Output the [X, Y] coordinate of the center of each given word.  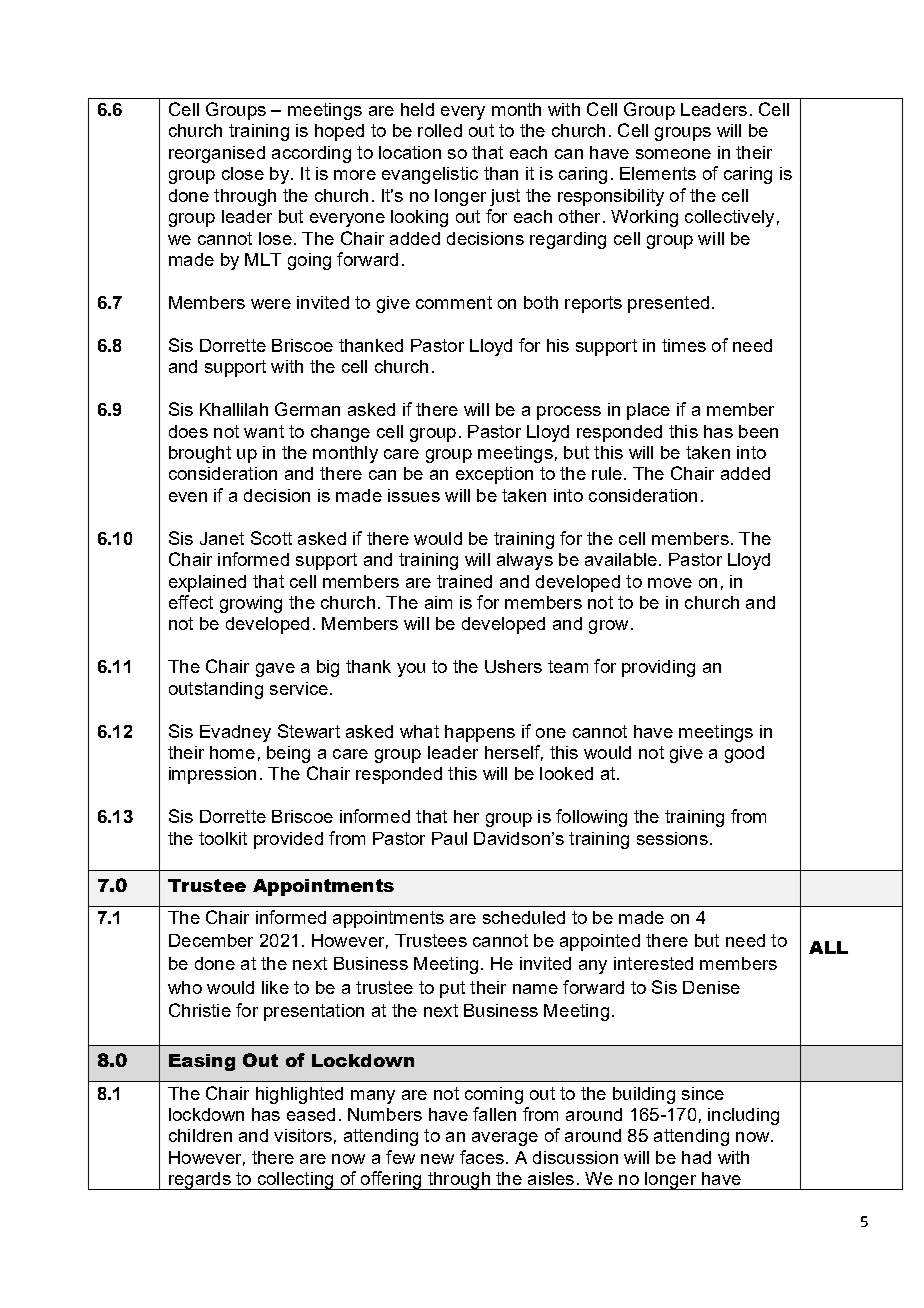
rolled [440, 130]
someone [673, 154]
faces [482, 1157]
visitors [303, 1135]
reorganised [217, 154]
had [696, 1157]
